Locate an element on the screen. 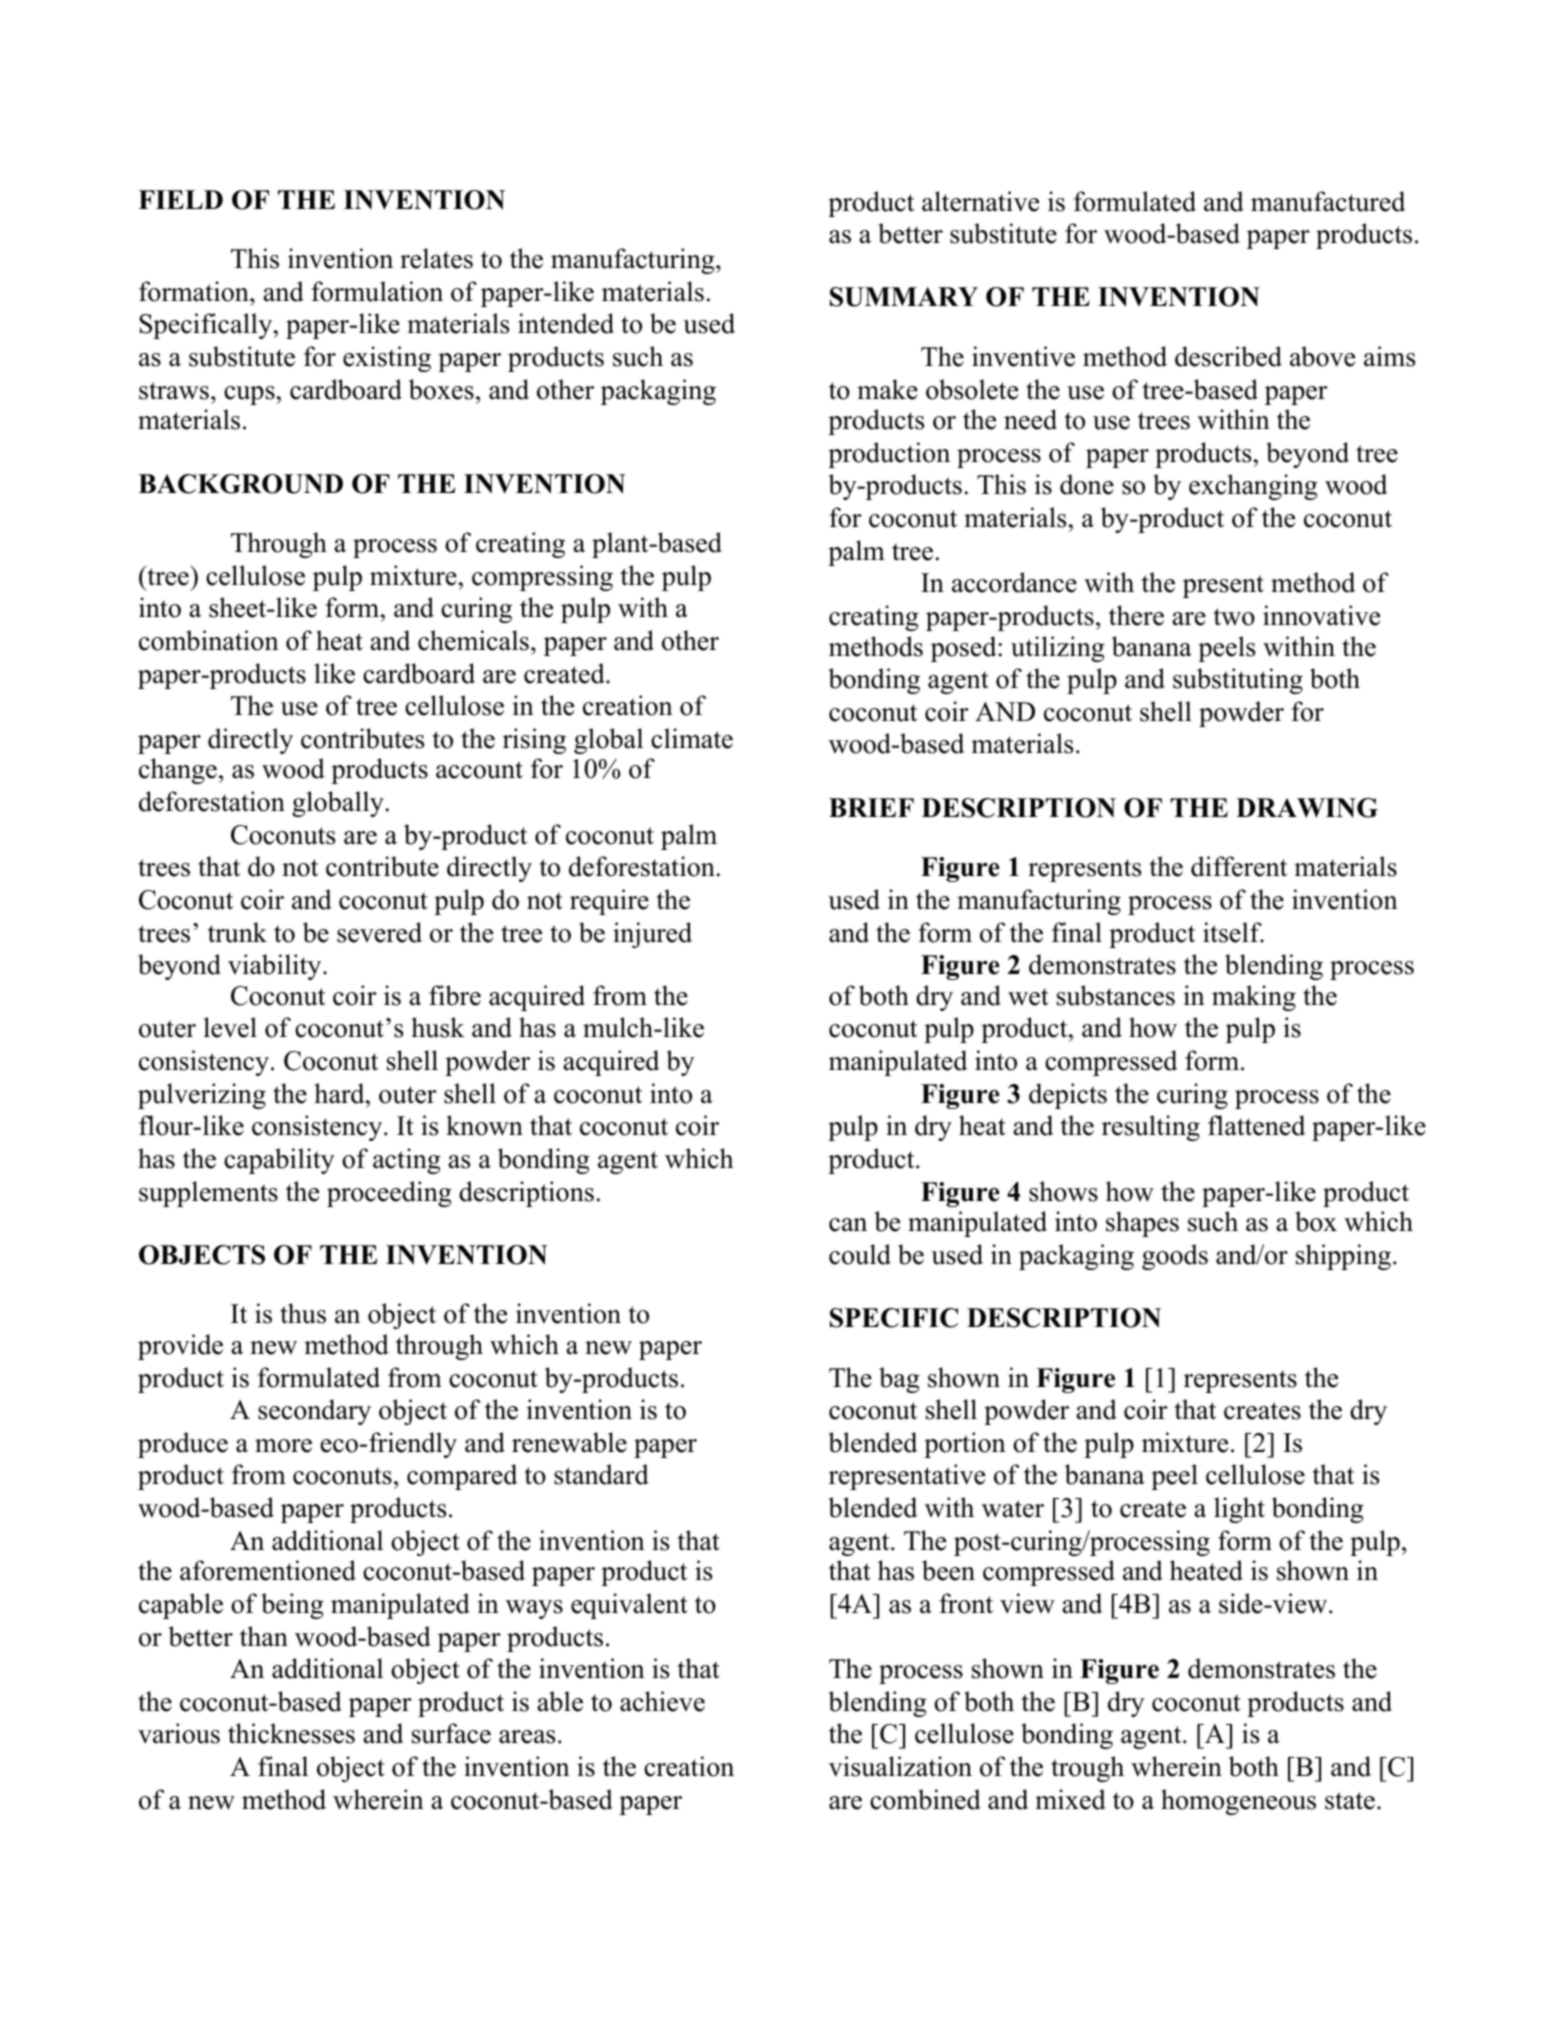  relates is located at coordinates (436, 258).
